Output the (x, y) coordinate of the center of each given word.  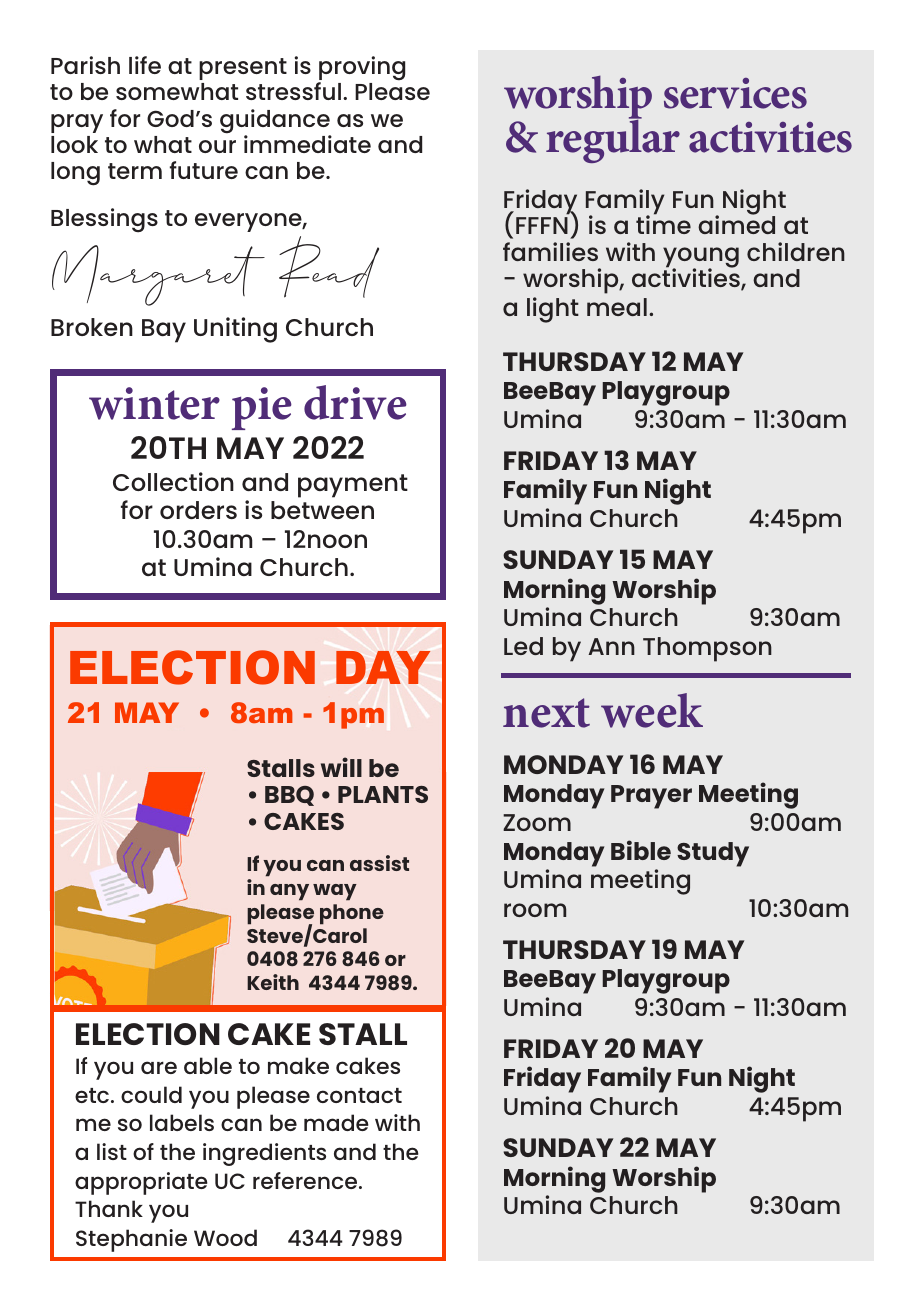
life (145, 65)
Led (523, 646)
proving (361, 69)
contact (359, 1095)
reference (306, 1180)
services (735, 93)
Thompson (707, 649)
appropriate (141, 1183)
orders (198, 510)
